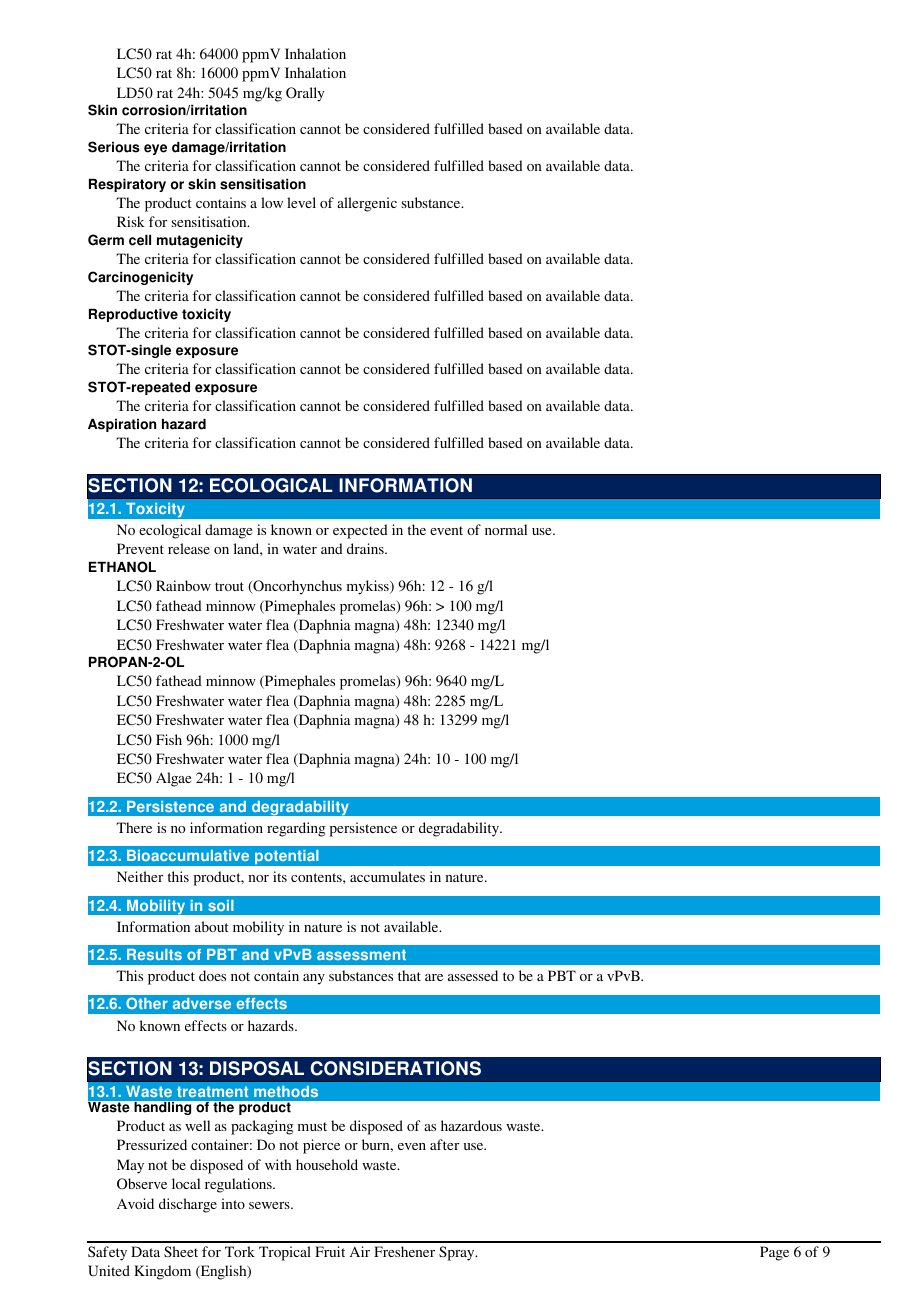 The width and height of the image is (924, 1308). Describe the element at coordinates (181, 1251) in the image. I see `Sheet` at that location.
